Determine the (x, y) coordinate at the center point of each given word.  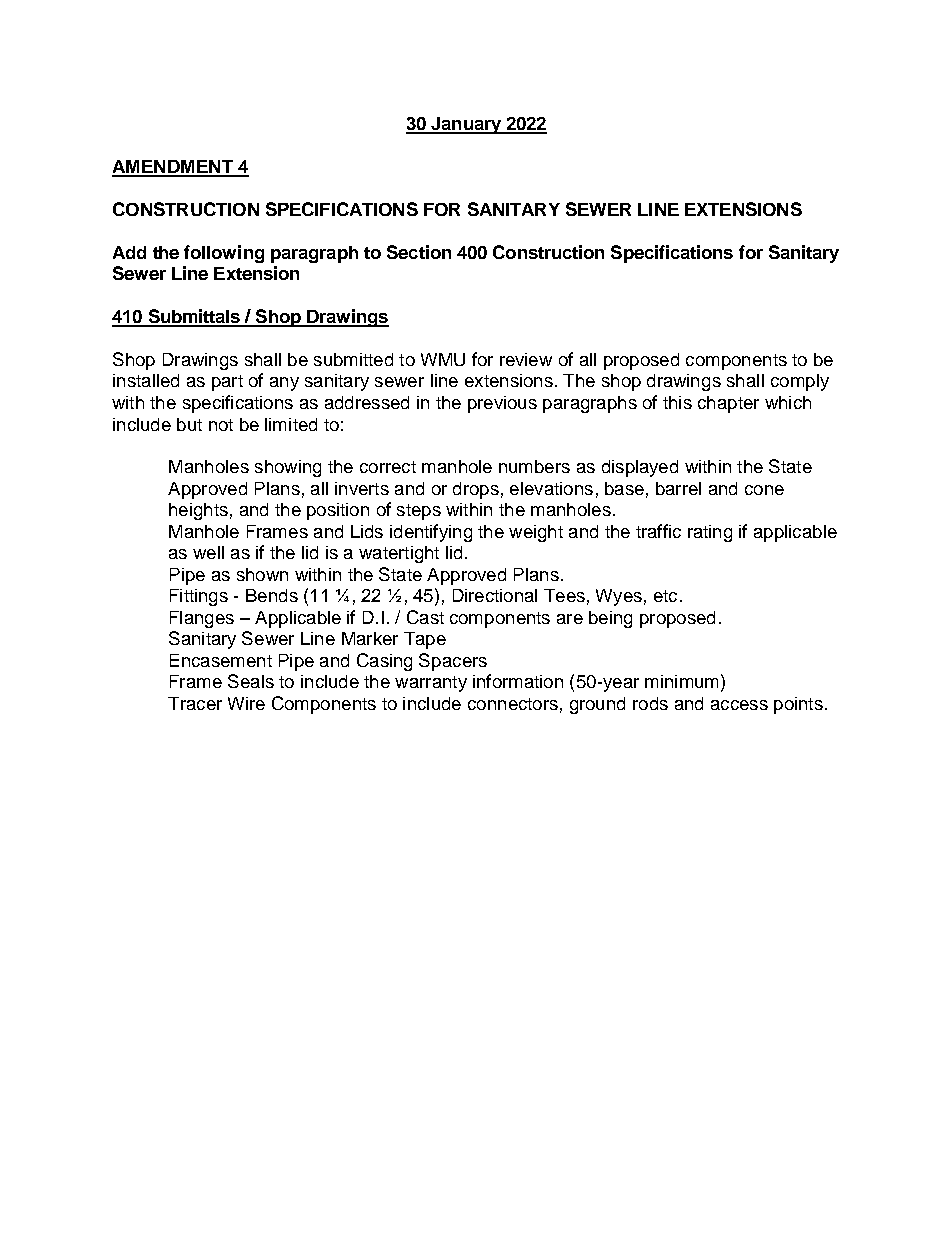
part (227, 383)
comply (800, 382)
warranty (431, 684)
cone (764, 490)
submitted (353, 359)
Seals (251, 681)
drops (476, 490)
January (466, 125)
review (526, 359)
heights (198, 511)
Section (419, 252)
